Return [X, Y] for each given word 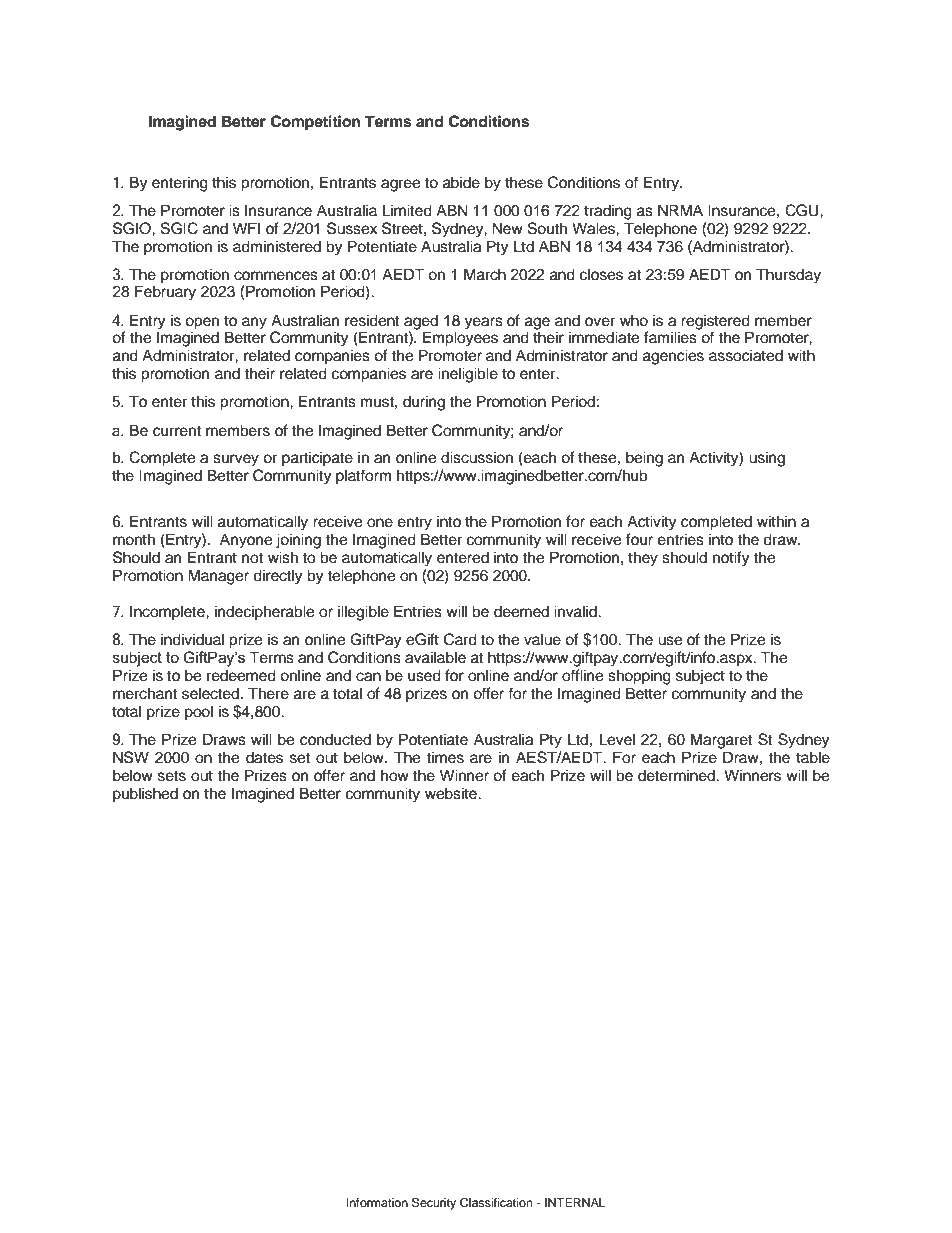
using [767, 459]
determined [677, 775]
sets [172, 776]
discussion [477, 457]
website [452, 793]
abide [461, 182]
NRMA [680, 210]
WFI [246, 228]
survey [236, 460]
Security [434, 1204]
